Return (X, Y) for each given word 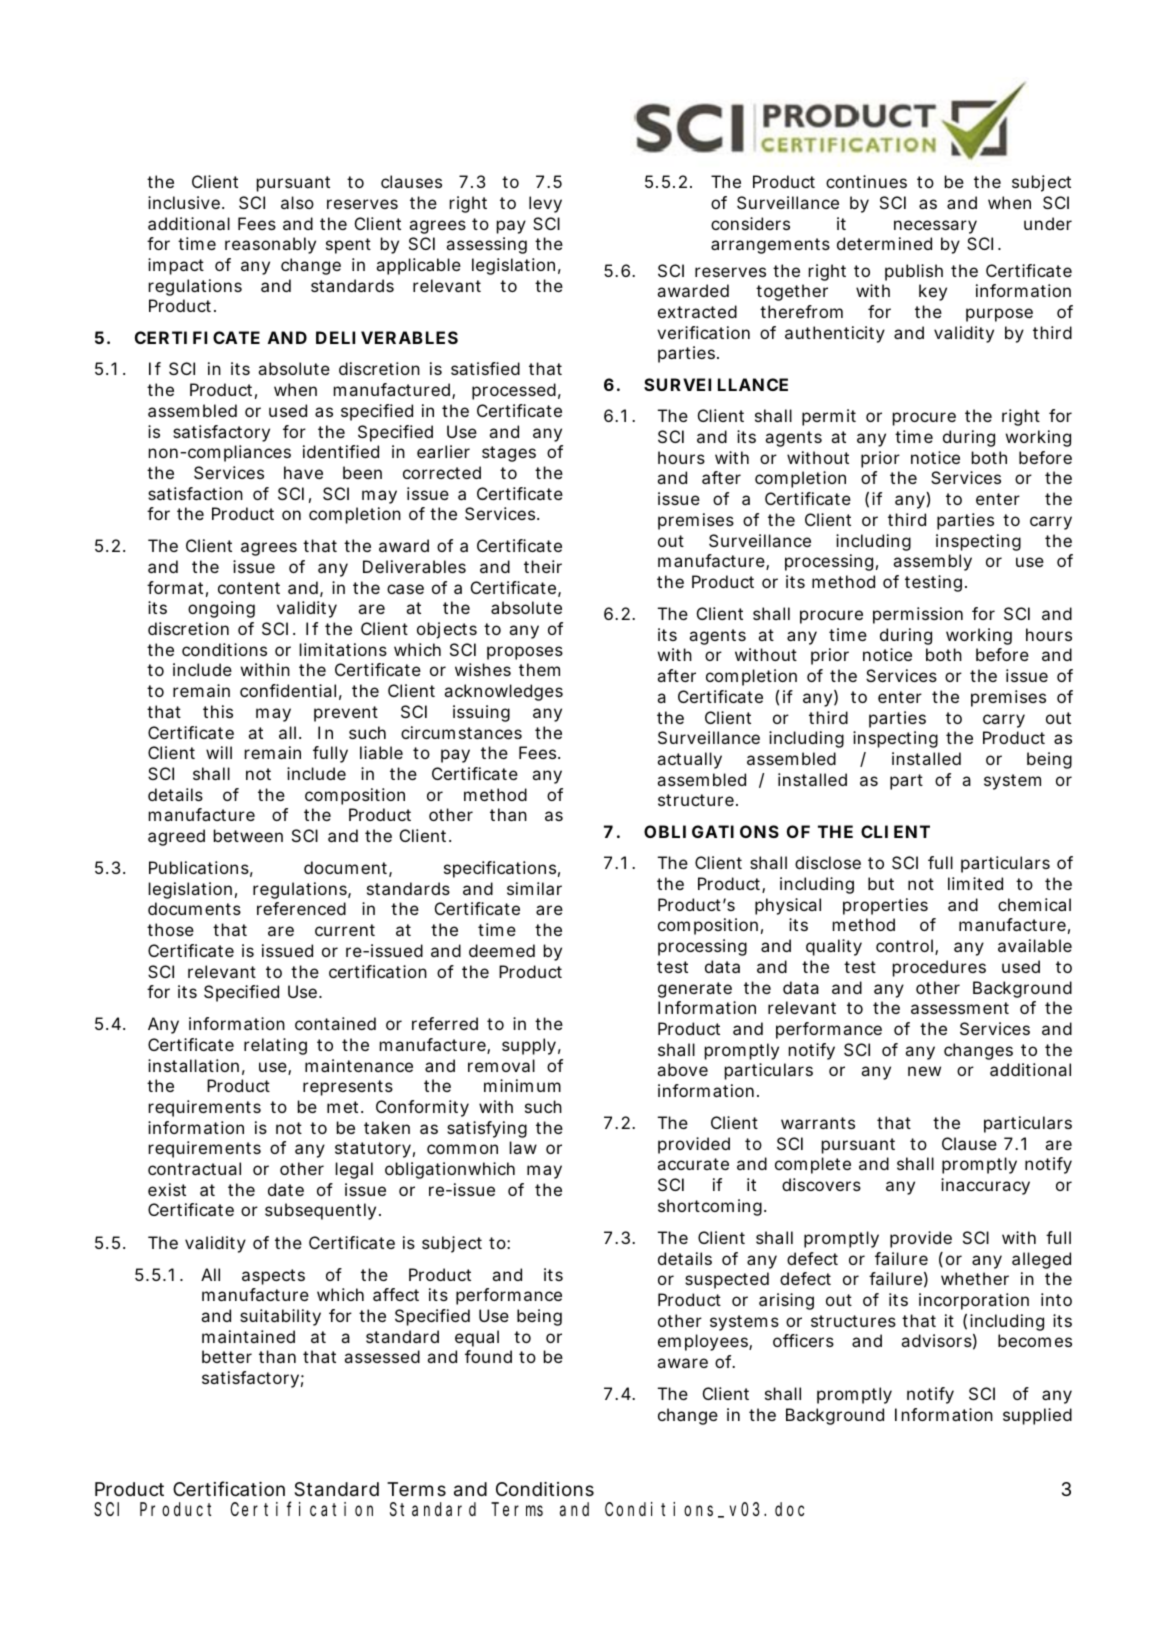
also (297, 202)
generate (695, 990)
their (543, 566)
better (227, 1356)
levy (545, 204)
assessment (960, 1008)
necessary (935, 227)
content (249, 588)
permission (918, 615)
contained (335, 1023)
